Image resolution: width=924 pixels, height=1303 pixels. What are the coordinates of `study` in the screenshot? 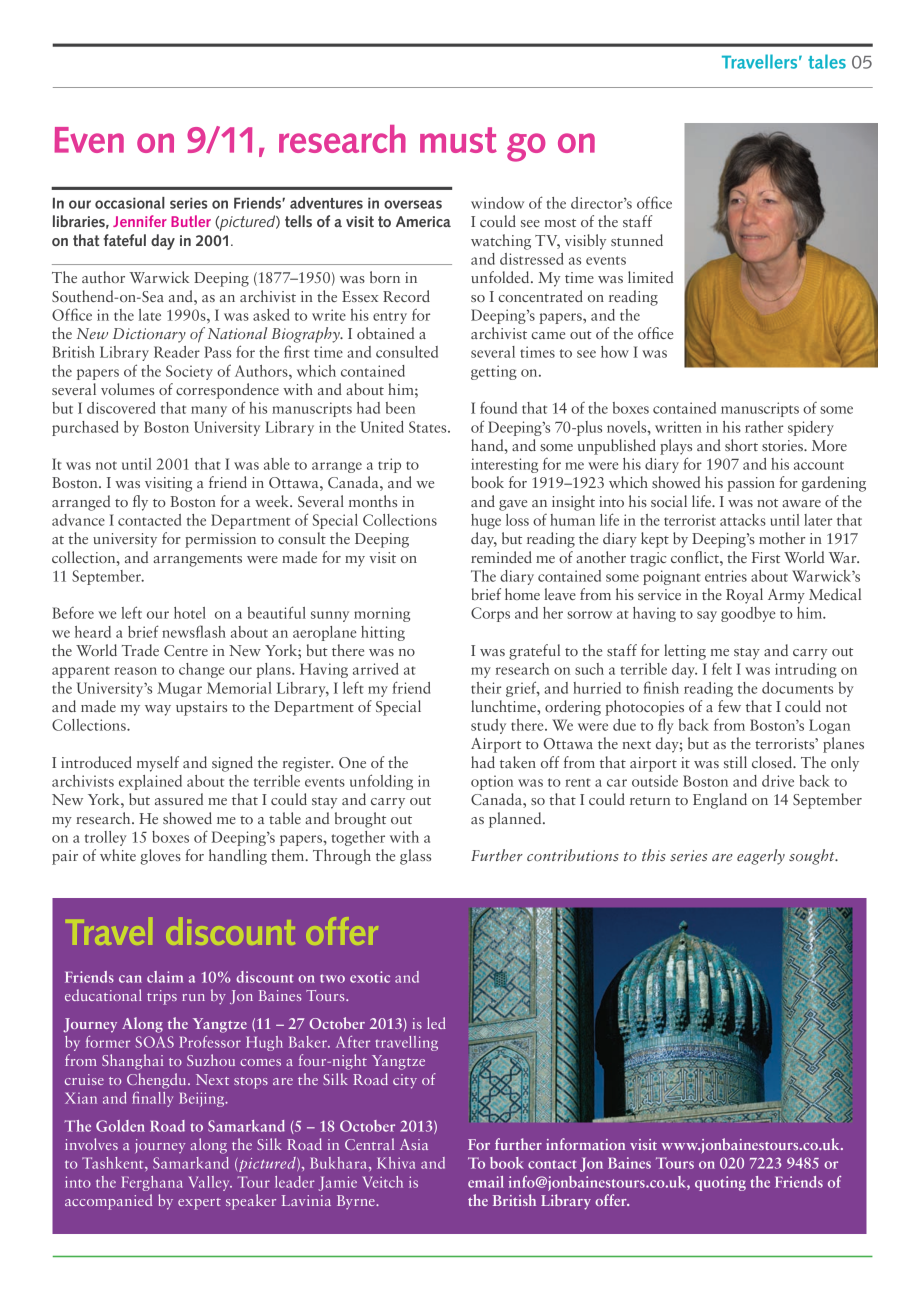 It's located at (488, 726).
